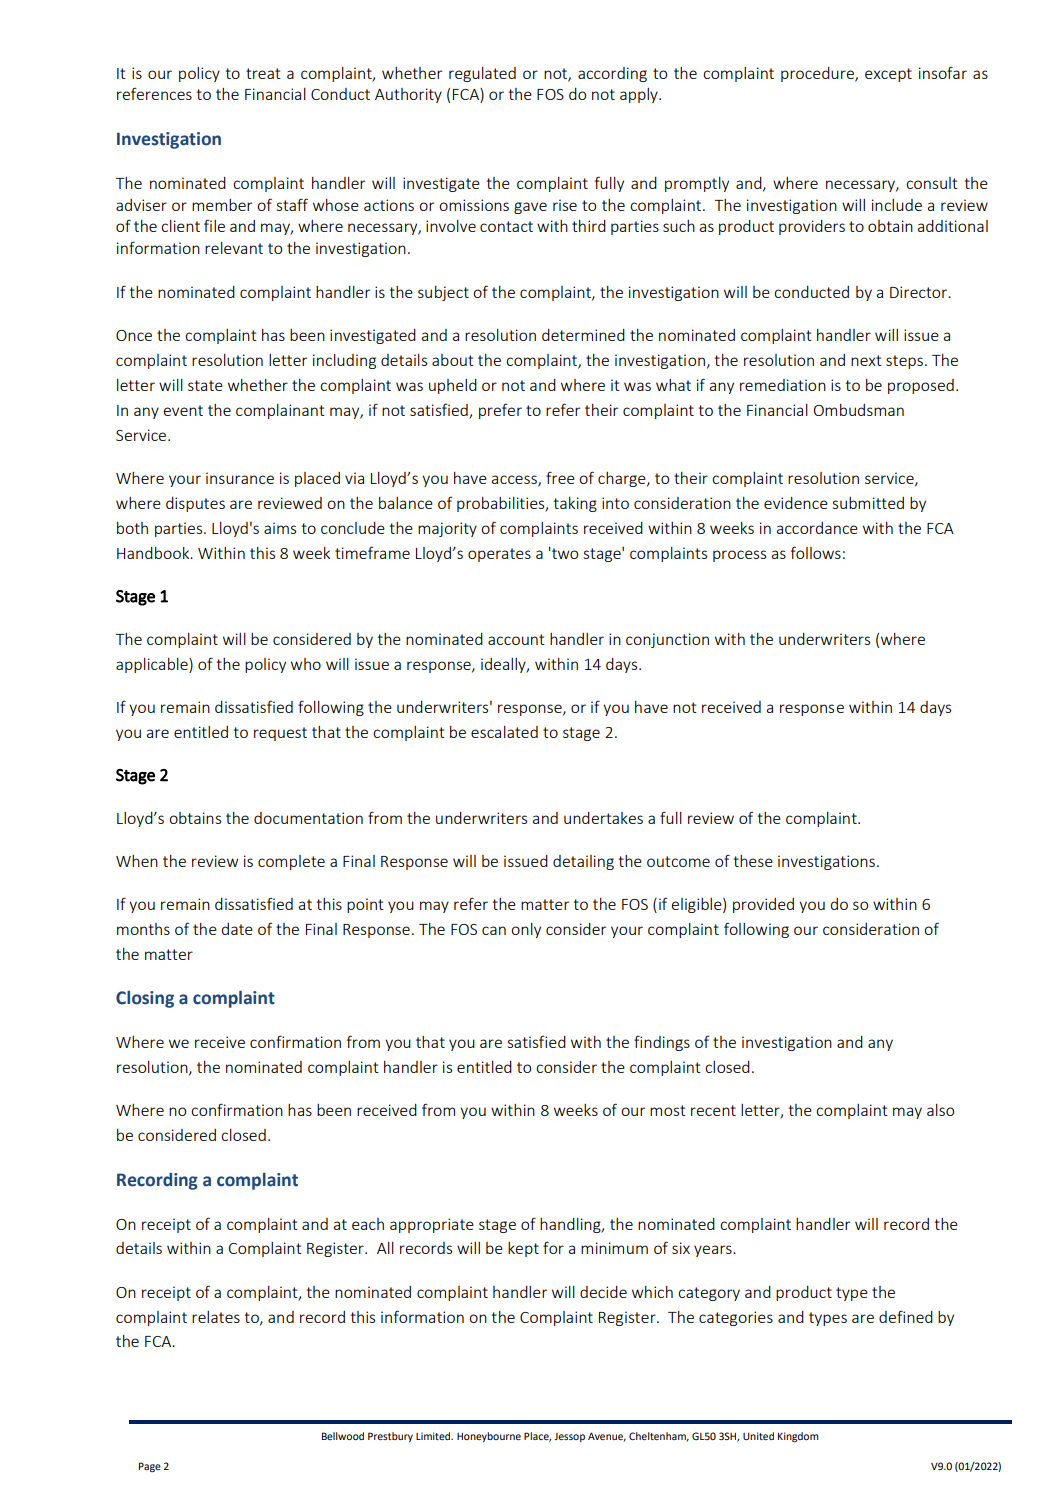  What do you see at coordinates (482, 74) in the page?
I see `regulated` at bounding box center [482, 74].
